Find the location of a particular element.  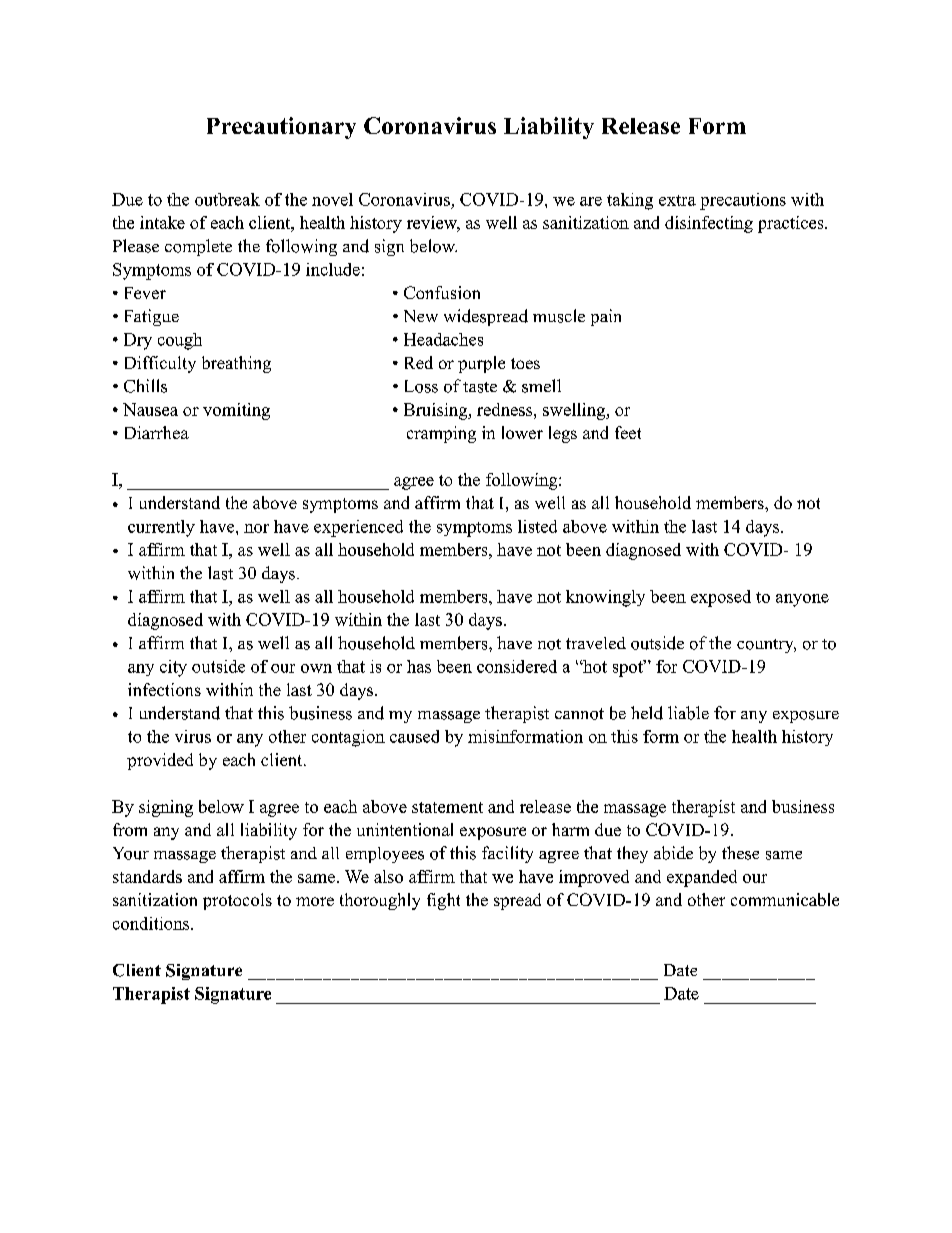

Precautionary is located at coordinates (281, 128).
